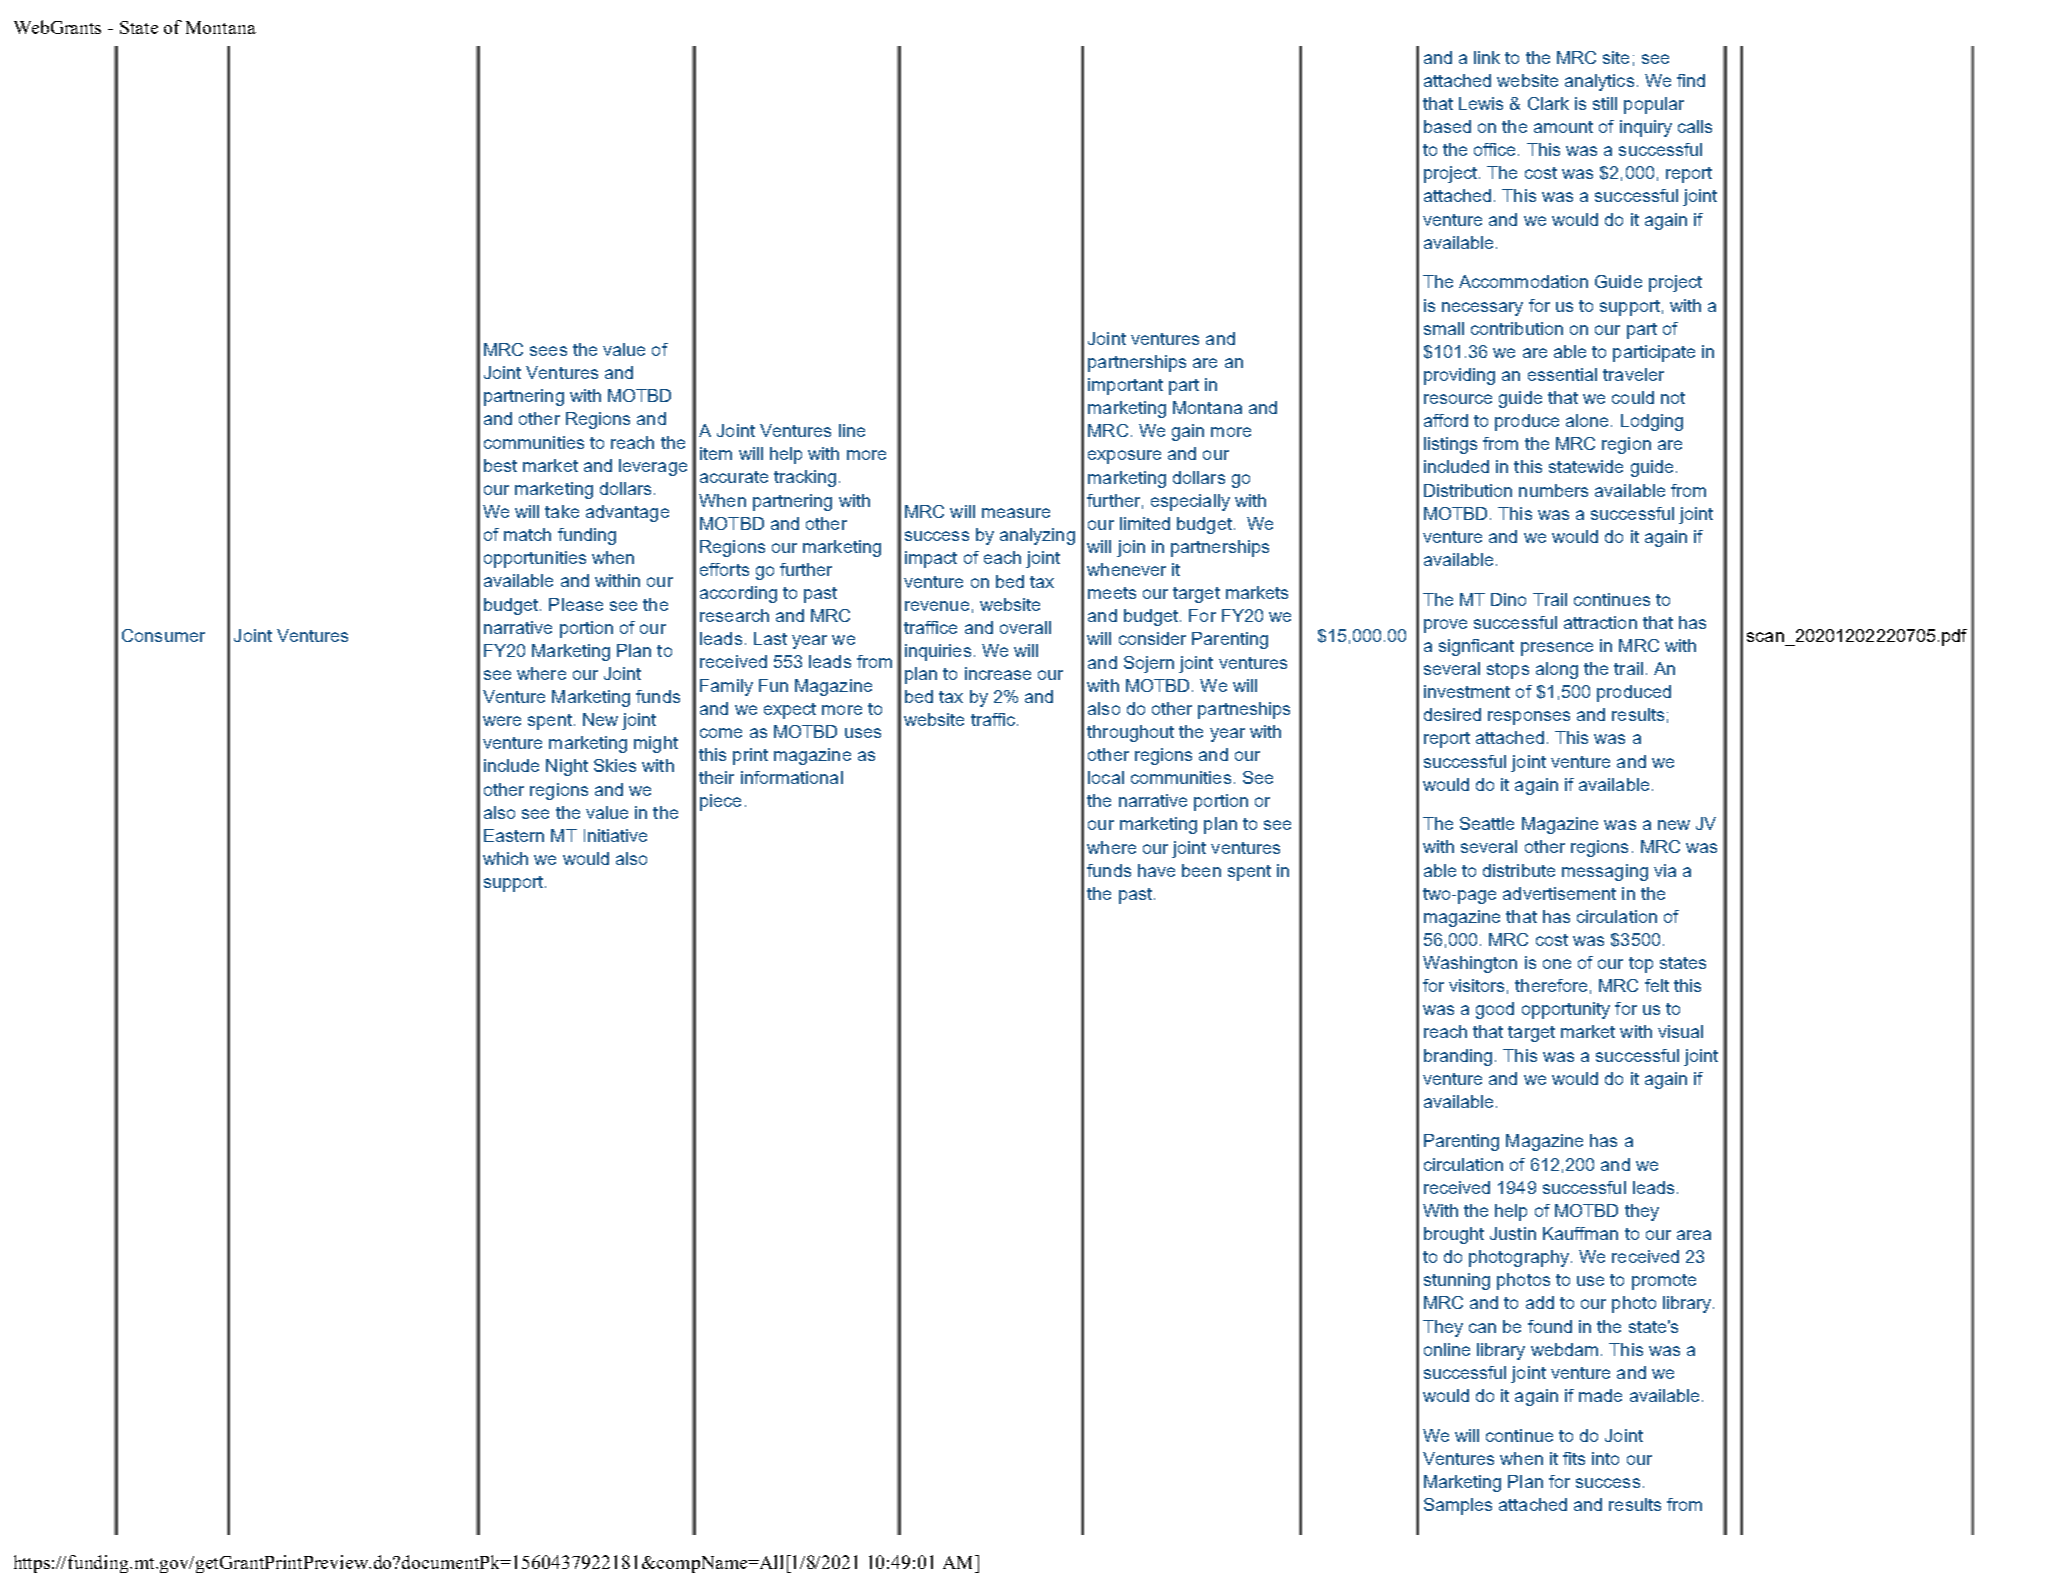 The width and height of the screenshot is (2047, 1582). Describe the element at coordinates (863, 733) in the screenshot. I see `uses` at that location.
